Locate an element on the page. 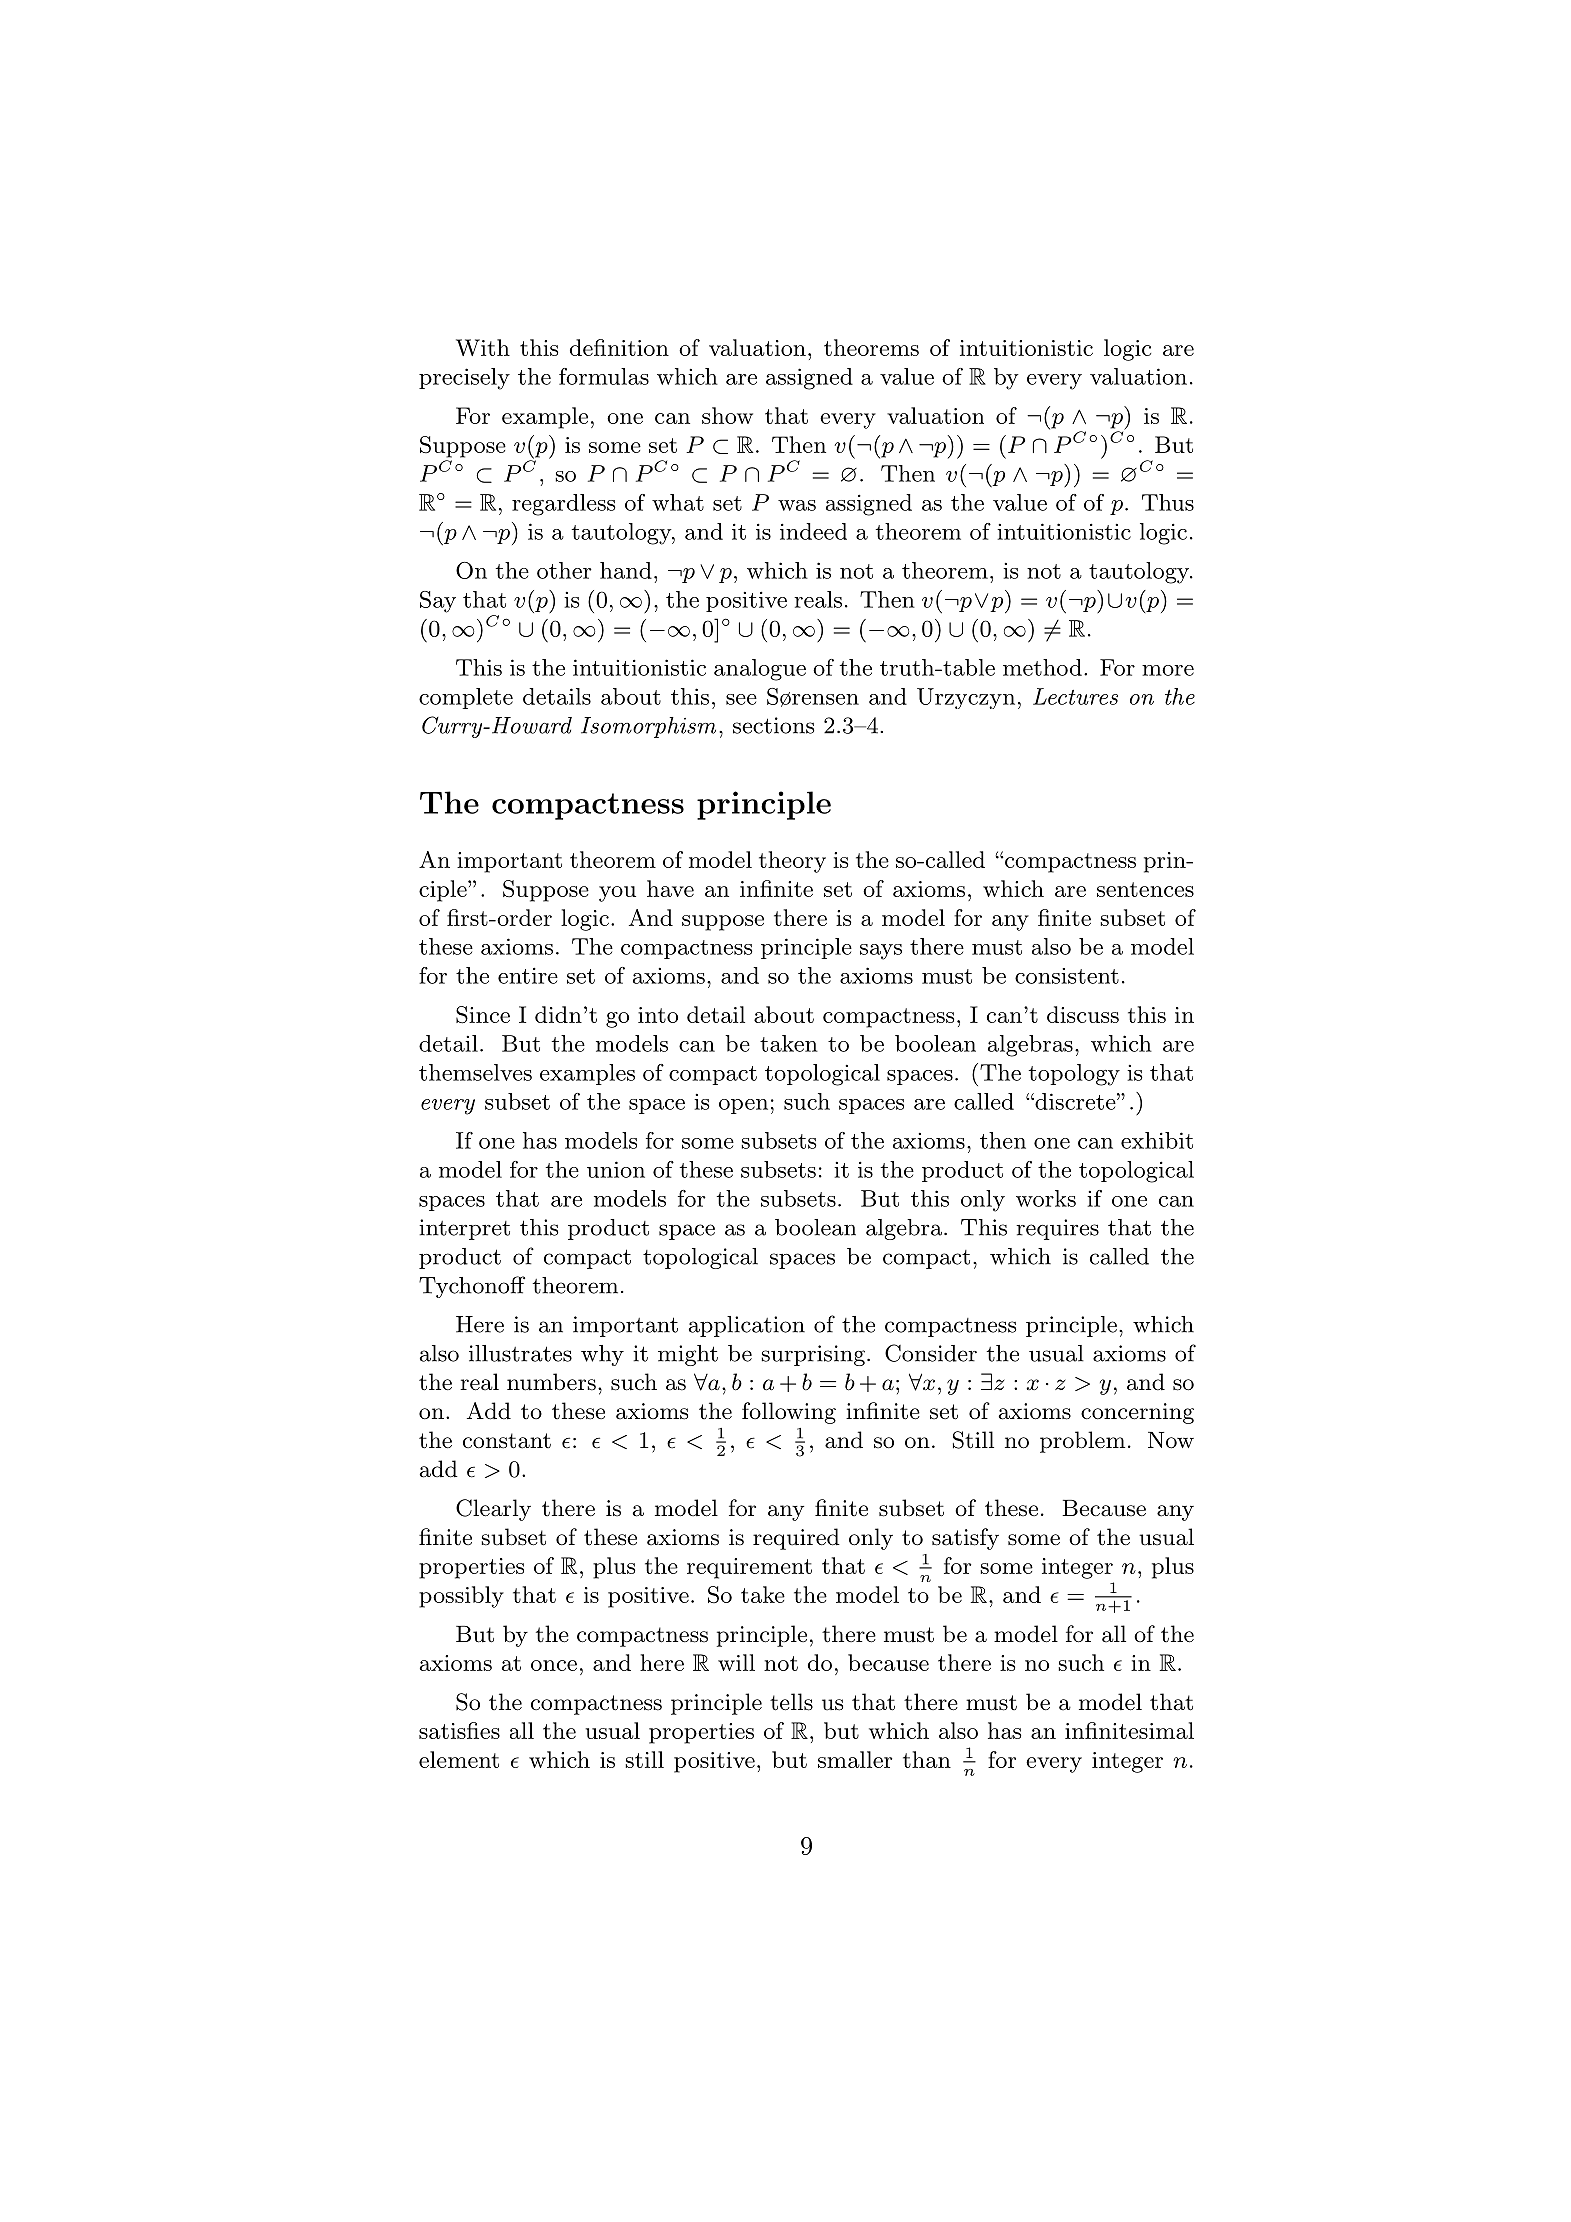  Thus is located at coordinates (1168, 502).
